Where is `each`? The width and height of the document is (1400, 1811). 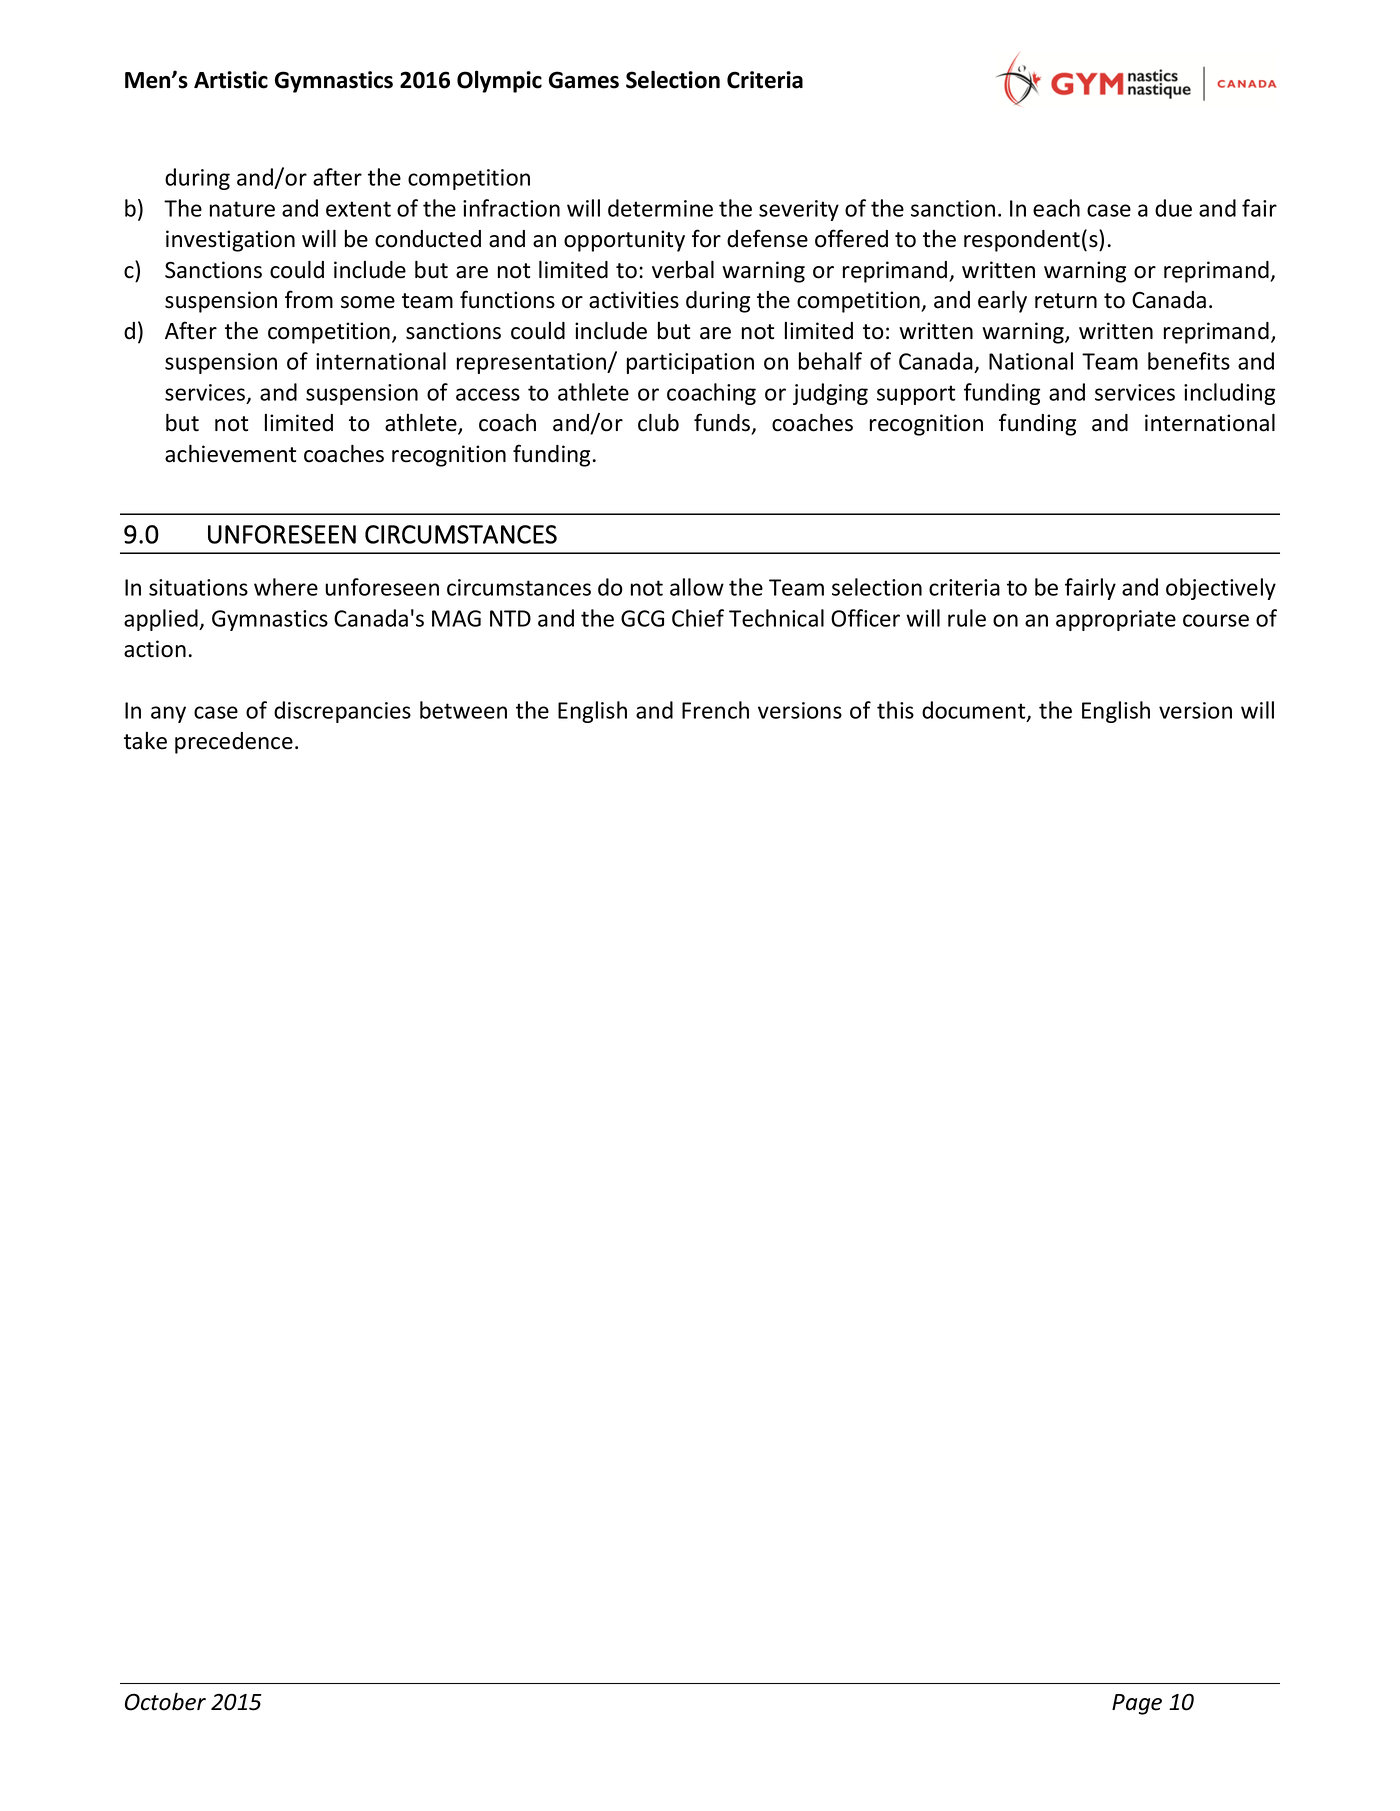
each is located at coordinates (1056, 208).
